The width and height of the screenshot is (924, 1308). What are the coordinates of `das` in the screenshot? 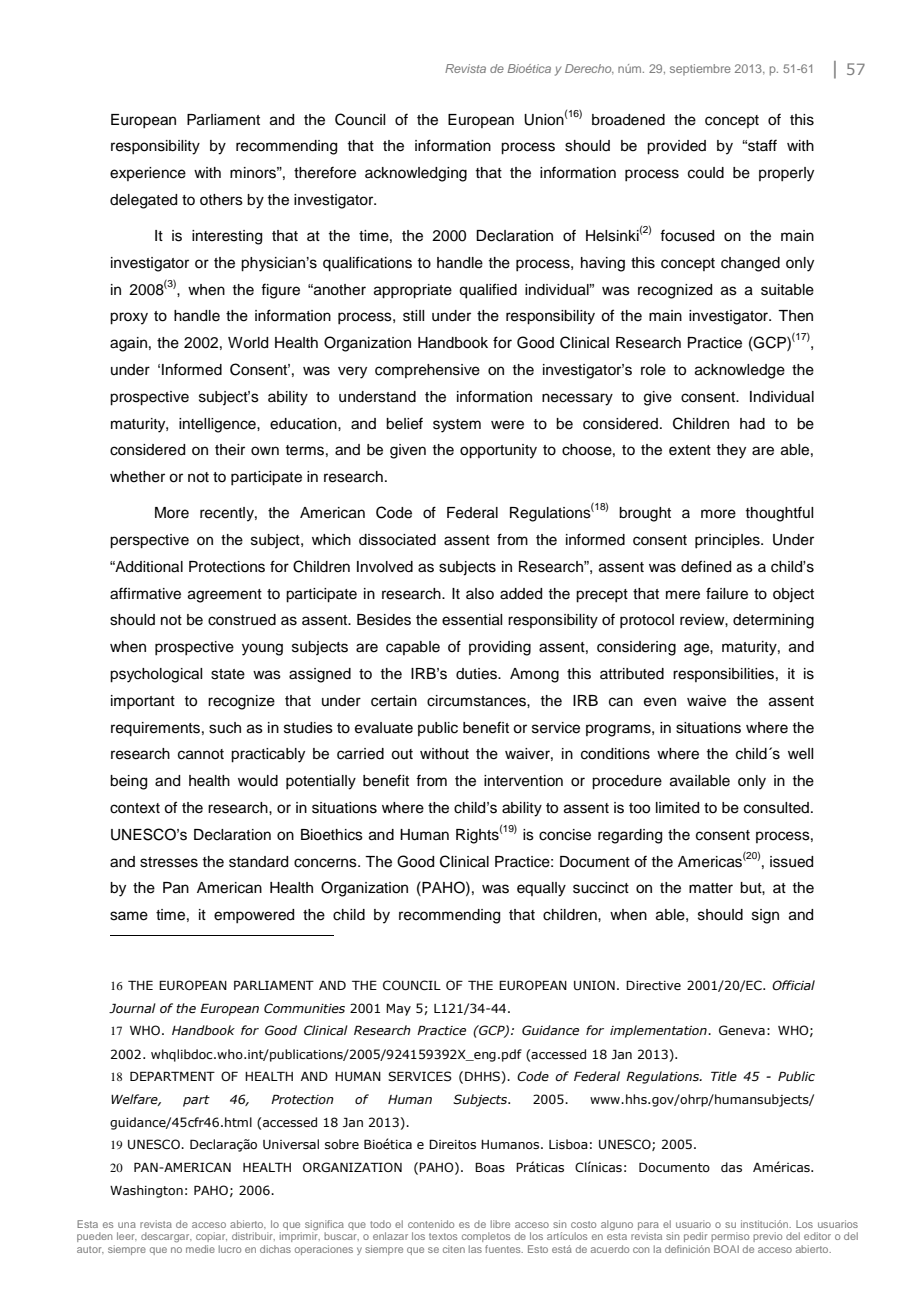 It's located at (731, 1167).
